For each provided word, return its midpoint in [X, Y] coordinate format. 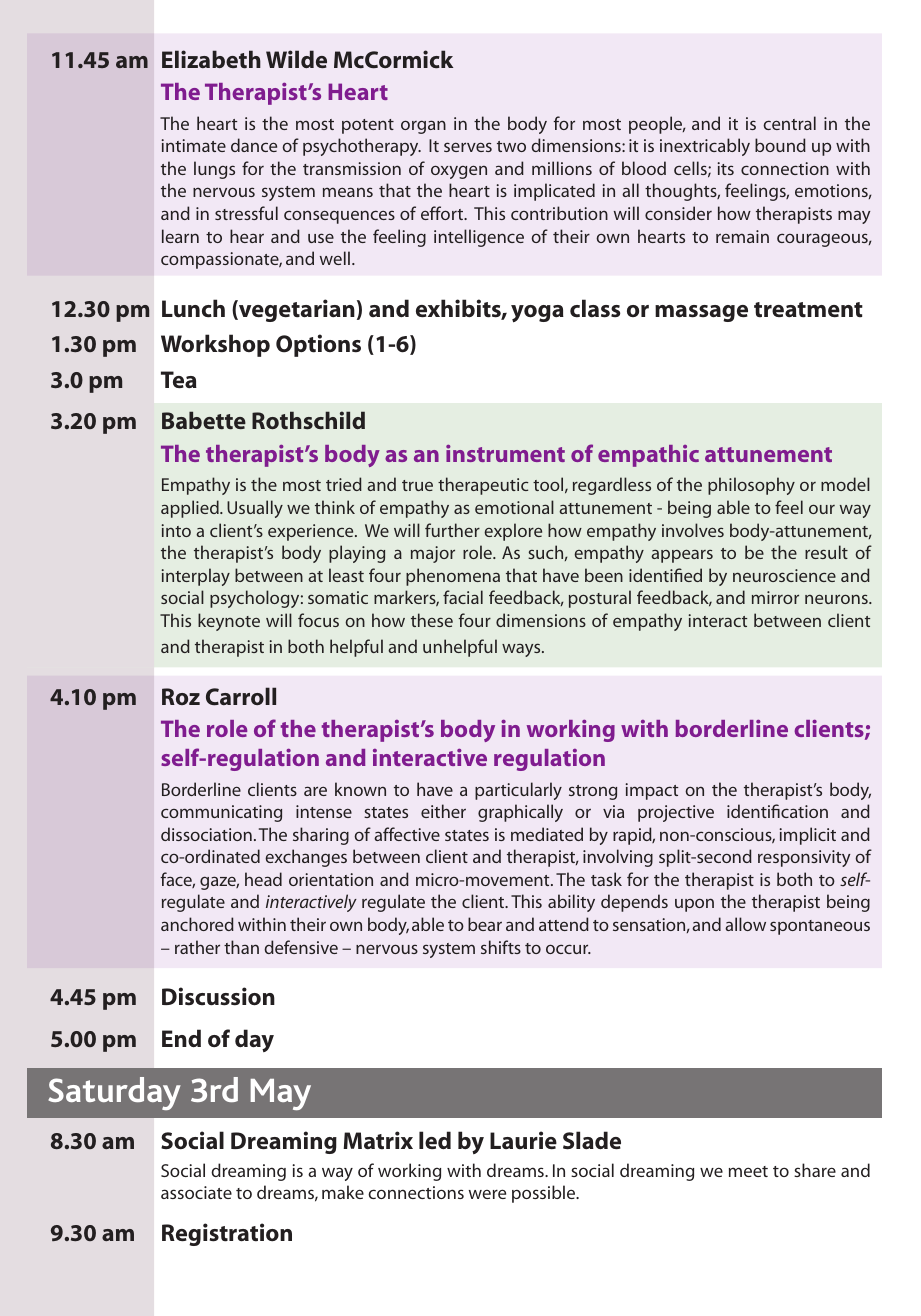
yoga [537, 314]
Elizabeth [211, 59]
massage [701, 313]
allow [745, 924]
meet [748, 1171]
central [789, 123]
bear [485, 924]
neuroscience [784, 575]
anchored [197, 924]
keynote [229, 622]
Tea [179, 379]
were [487, 1194]
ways [522, 650]
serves [468, 147]
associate [196, 1192]
